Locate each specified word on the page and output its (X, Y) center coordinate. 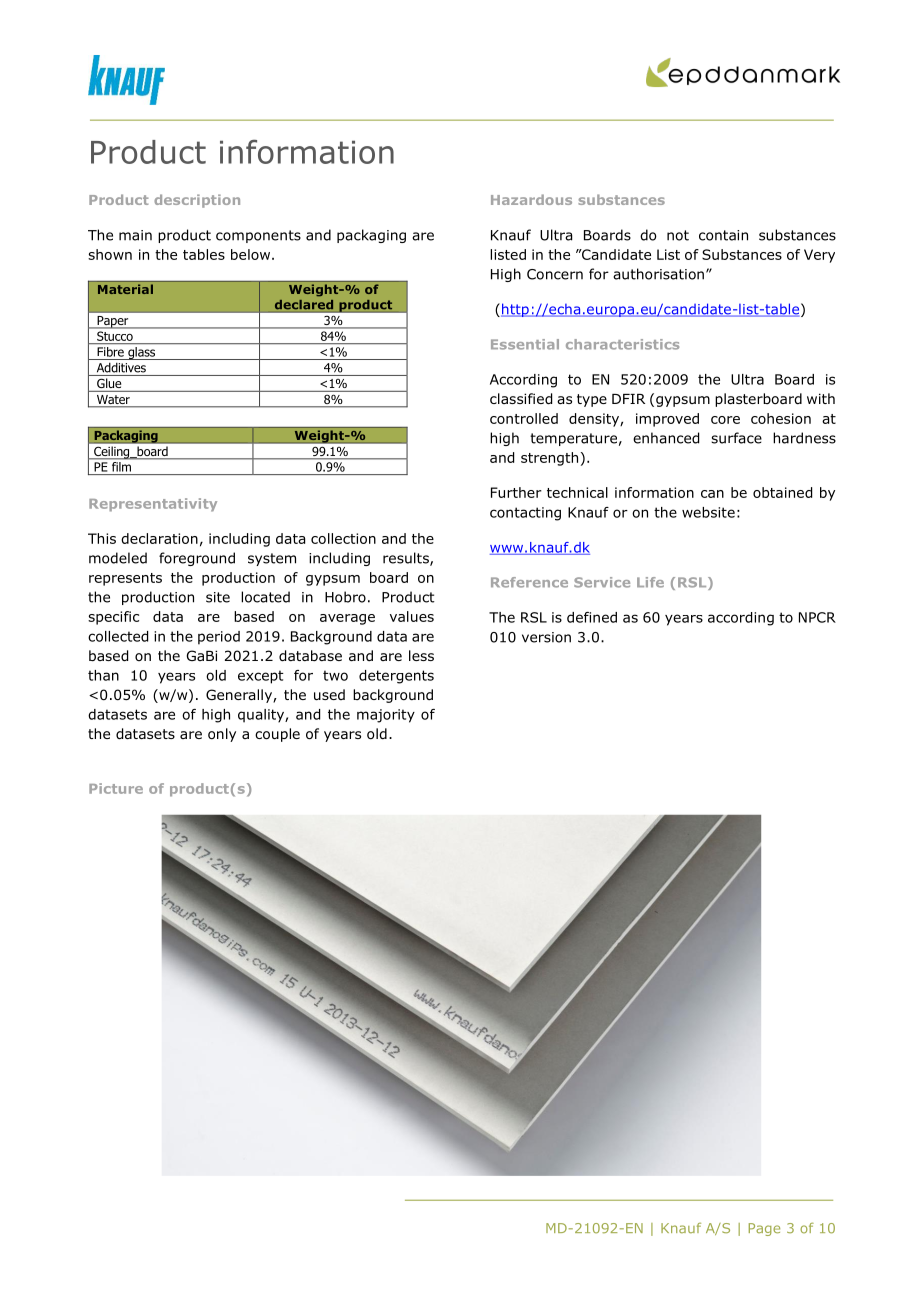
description (197, 201)
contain (723, 235)
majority (386, 716)
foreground (197, 559)
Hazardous (531, 199)
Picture (116, 788)
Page (764, 1229)
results (407, 559)
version (546, 637)
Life (650, 582)
